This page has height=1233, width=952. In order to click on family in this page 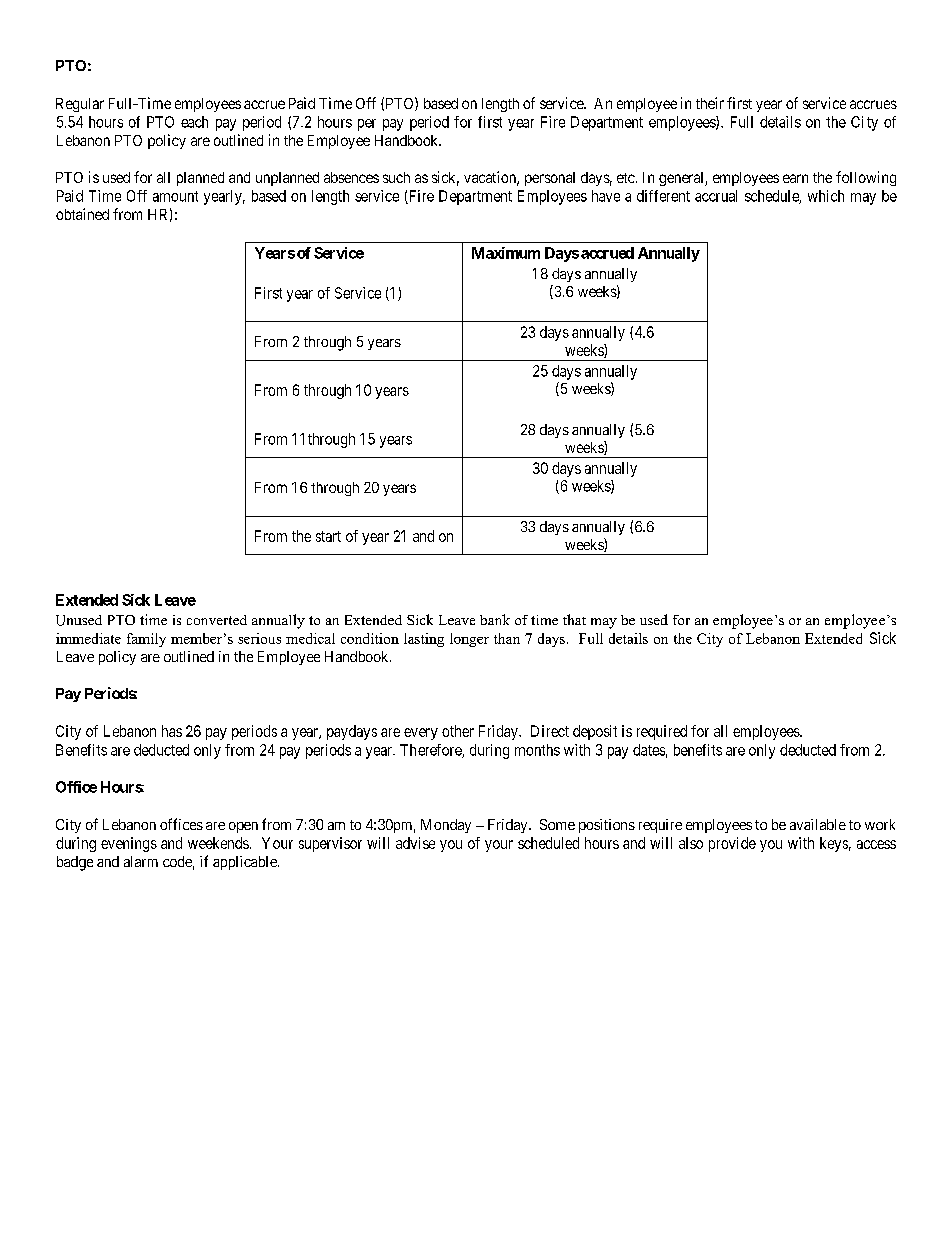, I will do `click(146, 640)`.
